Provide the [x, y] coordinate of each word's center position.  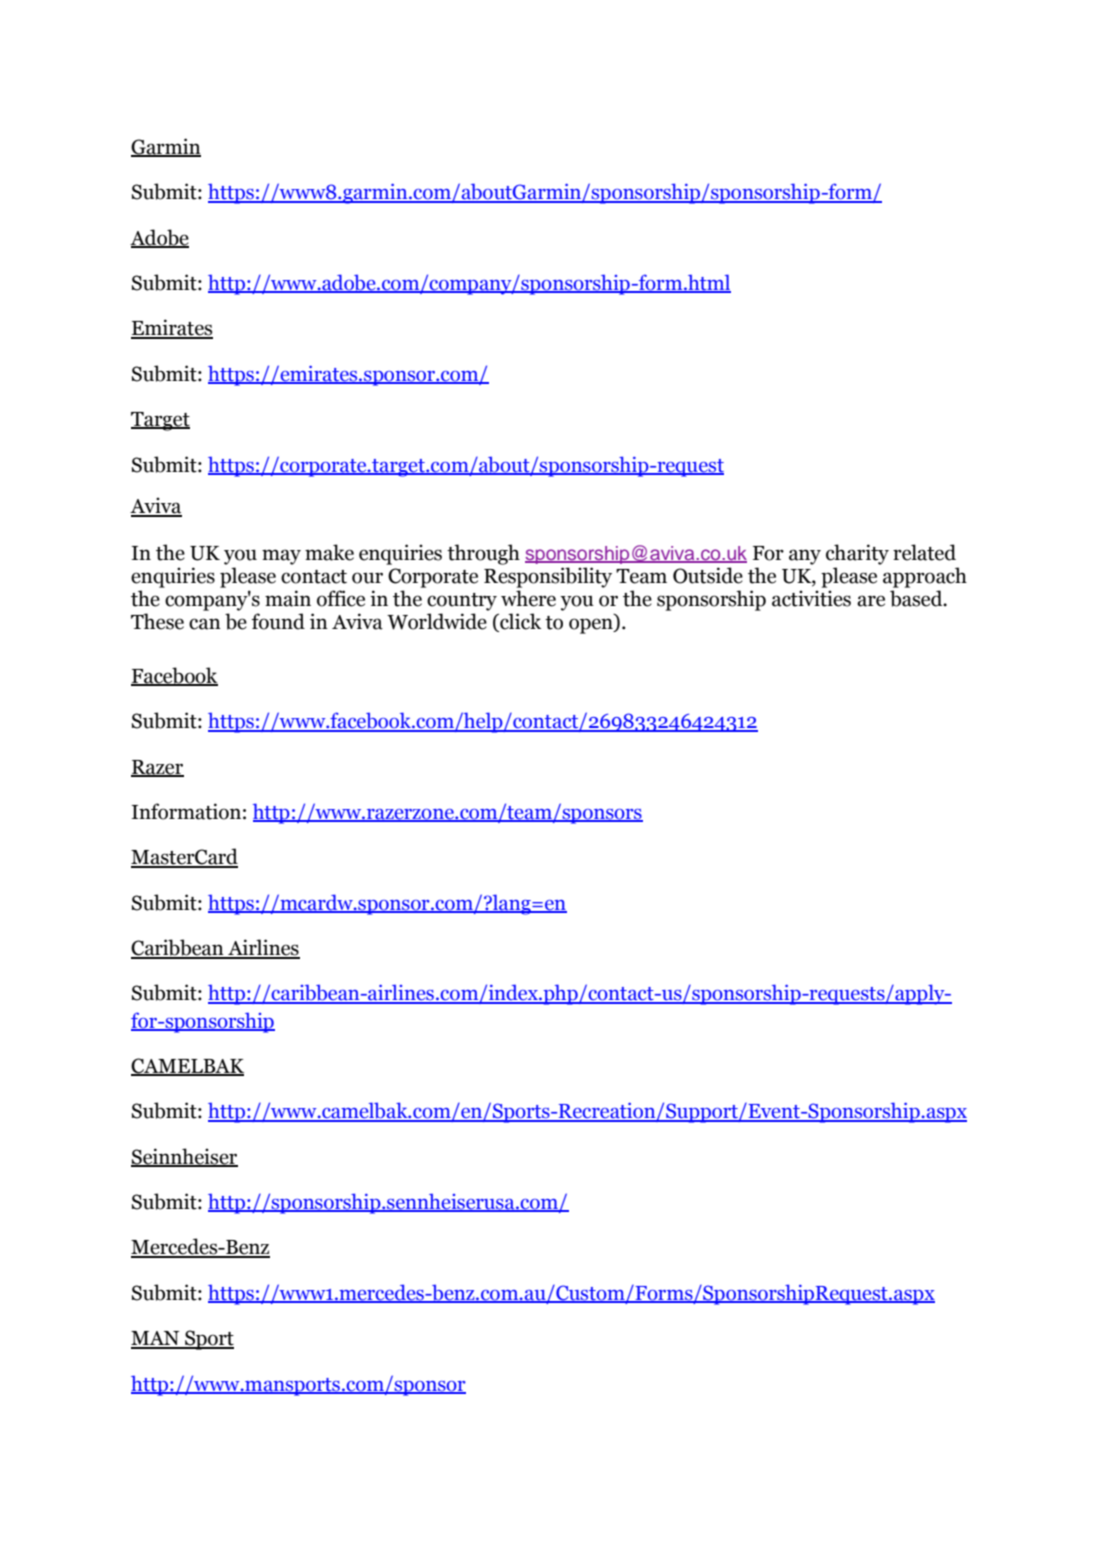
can [205, 624]
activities [811, 598]
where [528, 598]
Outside [708, 575]
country [462, 602]
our [367, 578]
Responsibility [548, 577]
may [281, 557]
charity [857, 554]
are [871, 601]
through [483, 554]
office [341, 598]
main [288, 598]
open [592, 626]
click [519, 622]
